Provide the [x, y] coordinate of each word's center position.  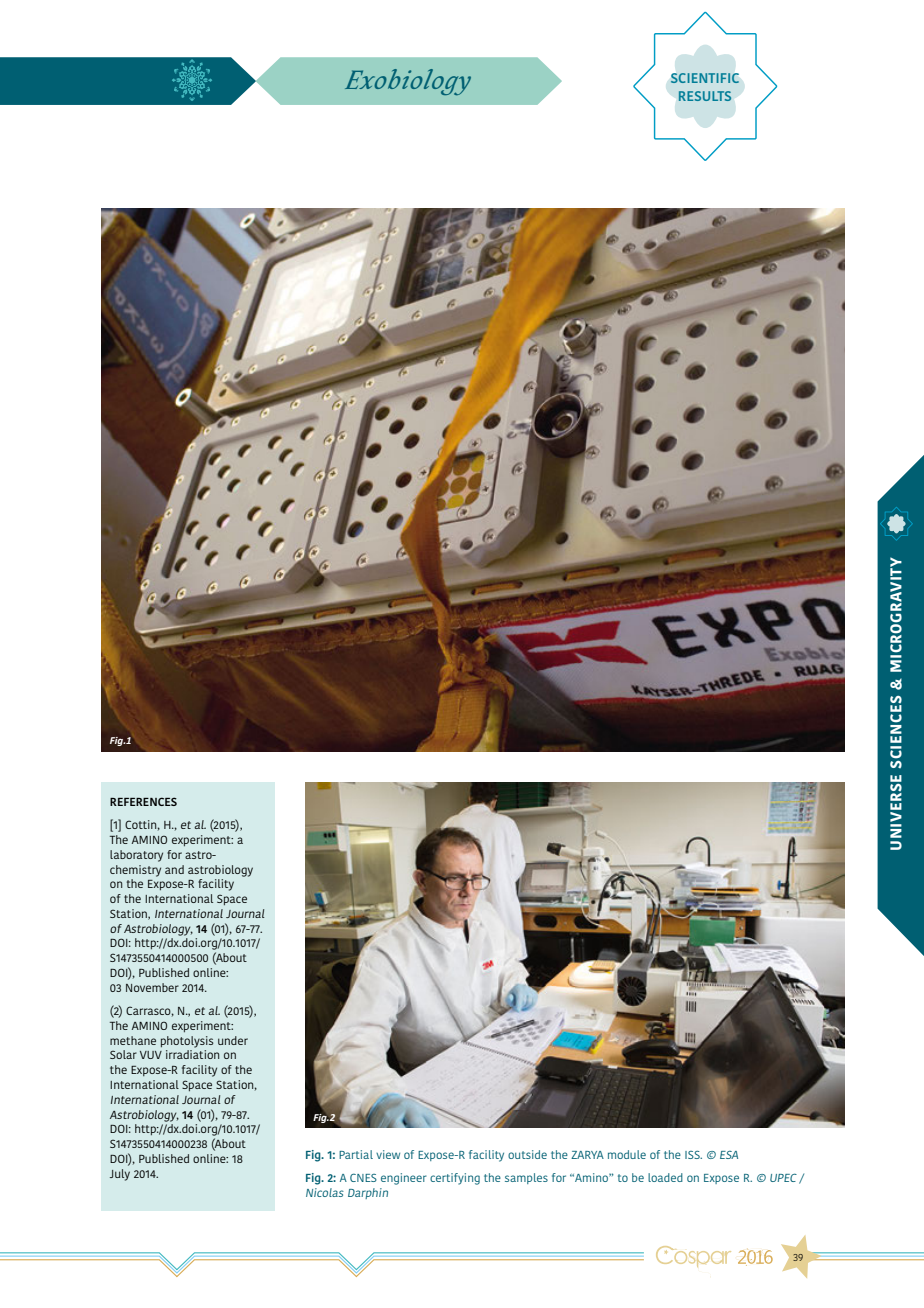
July [120, 1175]
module [627, 1154]
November [152, 987]
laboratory [136, 856]
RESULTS [705, 96]
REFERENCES [143, 801]
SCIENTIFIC [705, 78]
